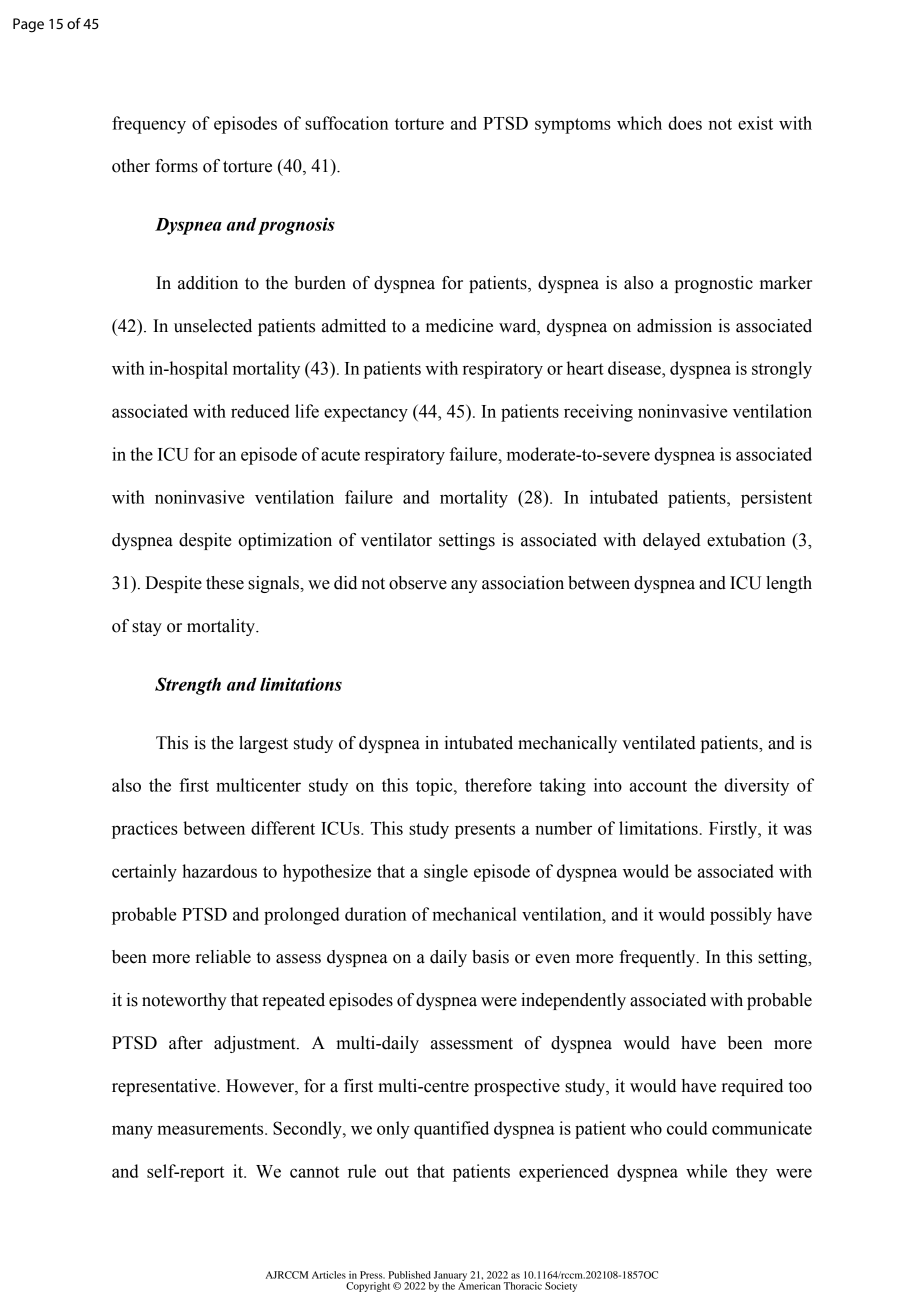 This page has width=924, height=1308. I want to click on many, so click(132, 1132).
